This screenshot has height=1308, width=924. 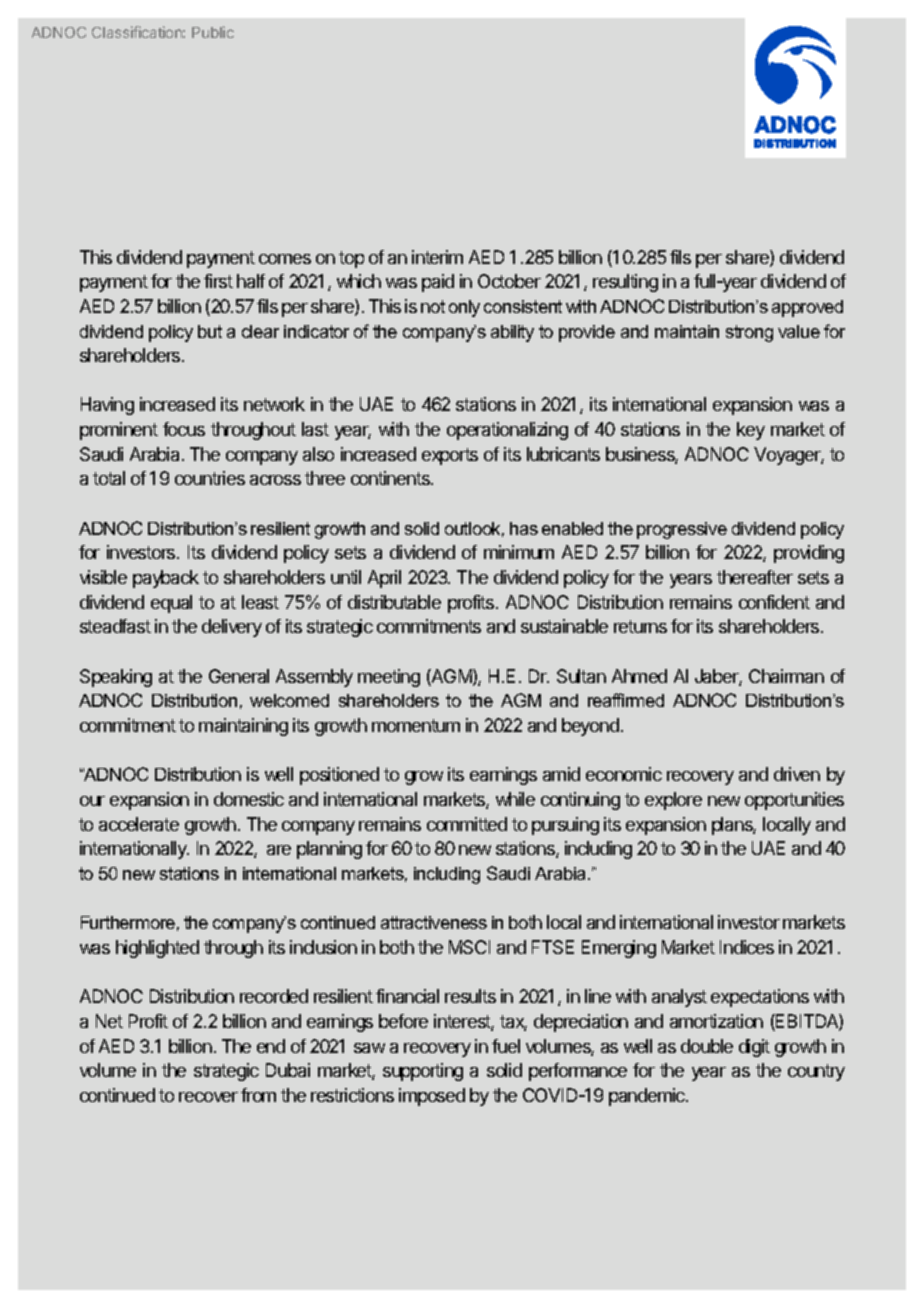 I want to click on momentum, so click(x=416, y=725).
